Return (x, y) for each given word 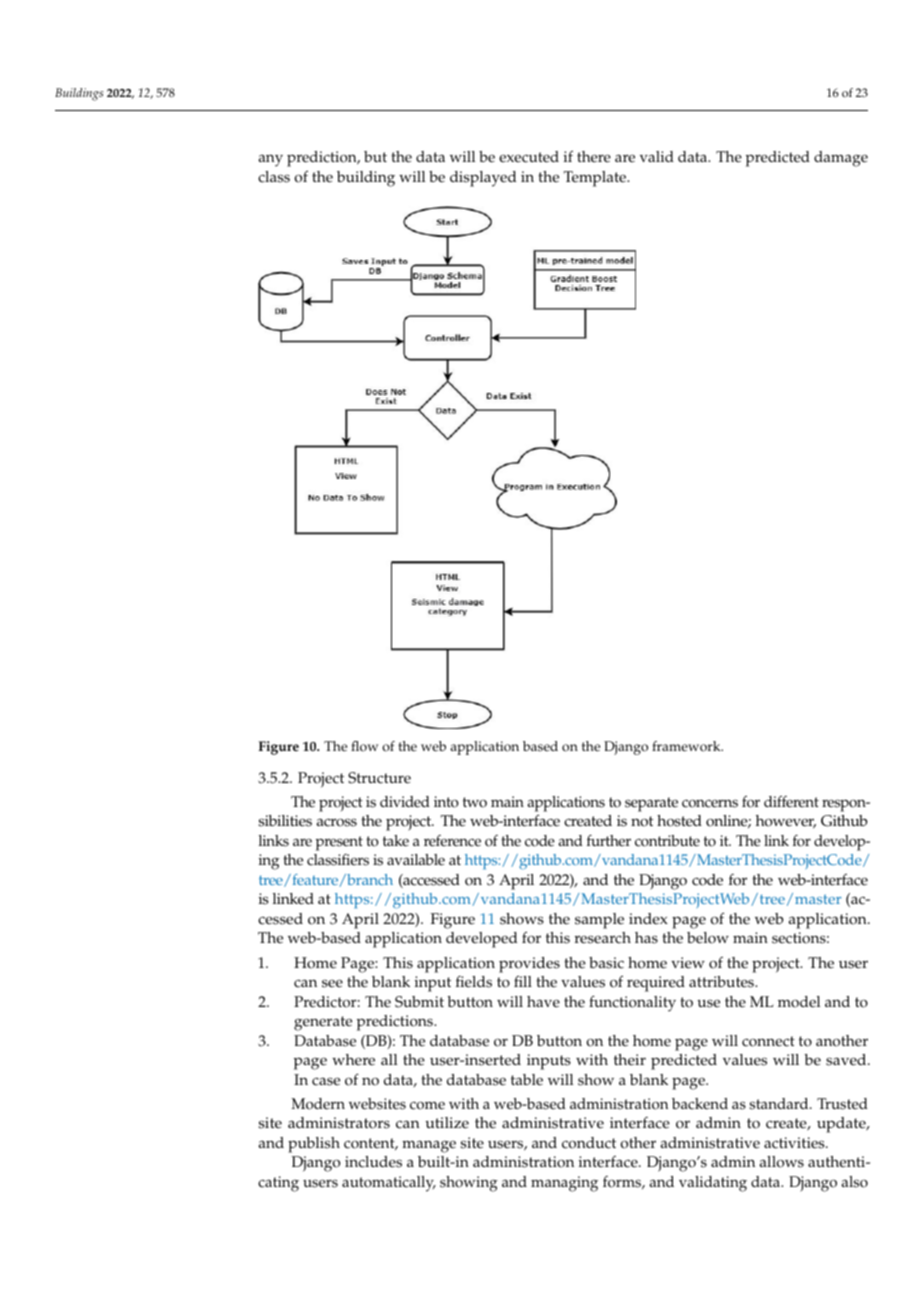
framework (687, 746)
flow (364, 746)
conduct (589, 1143)
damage (841, 159)
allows (781, 1162)
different (791, 802)
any (270, 160)
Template (596, 179)
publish (314, 1145)
